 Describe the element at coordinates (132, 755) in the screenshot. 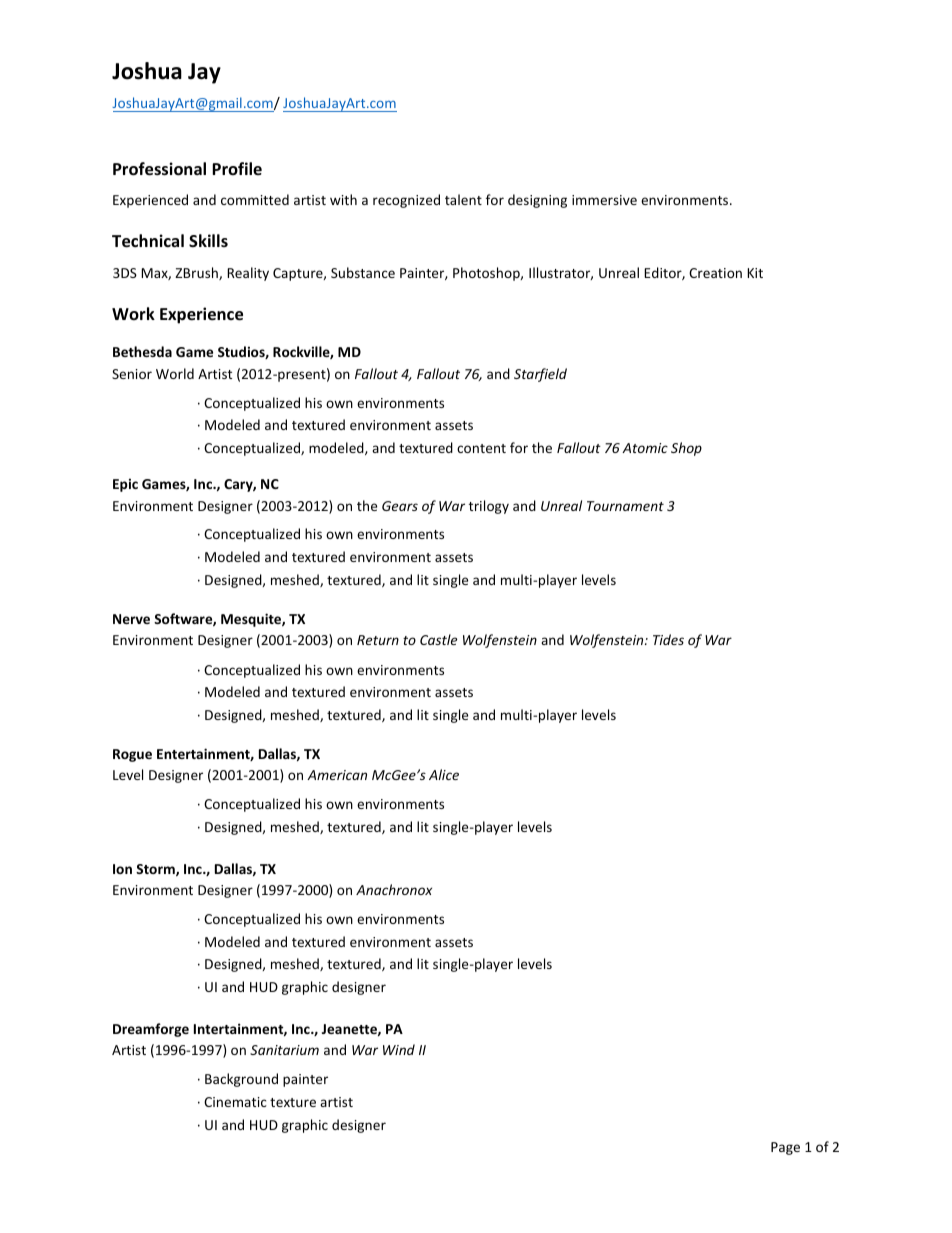

I see `Rogue` at that location.
